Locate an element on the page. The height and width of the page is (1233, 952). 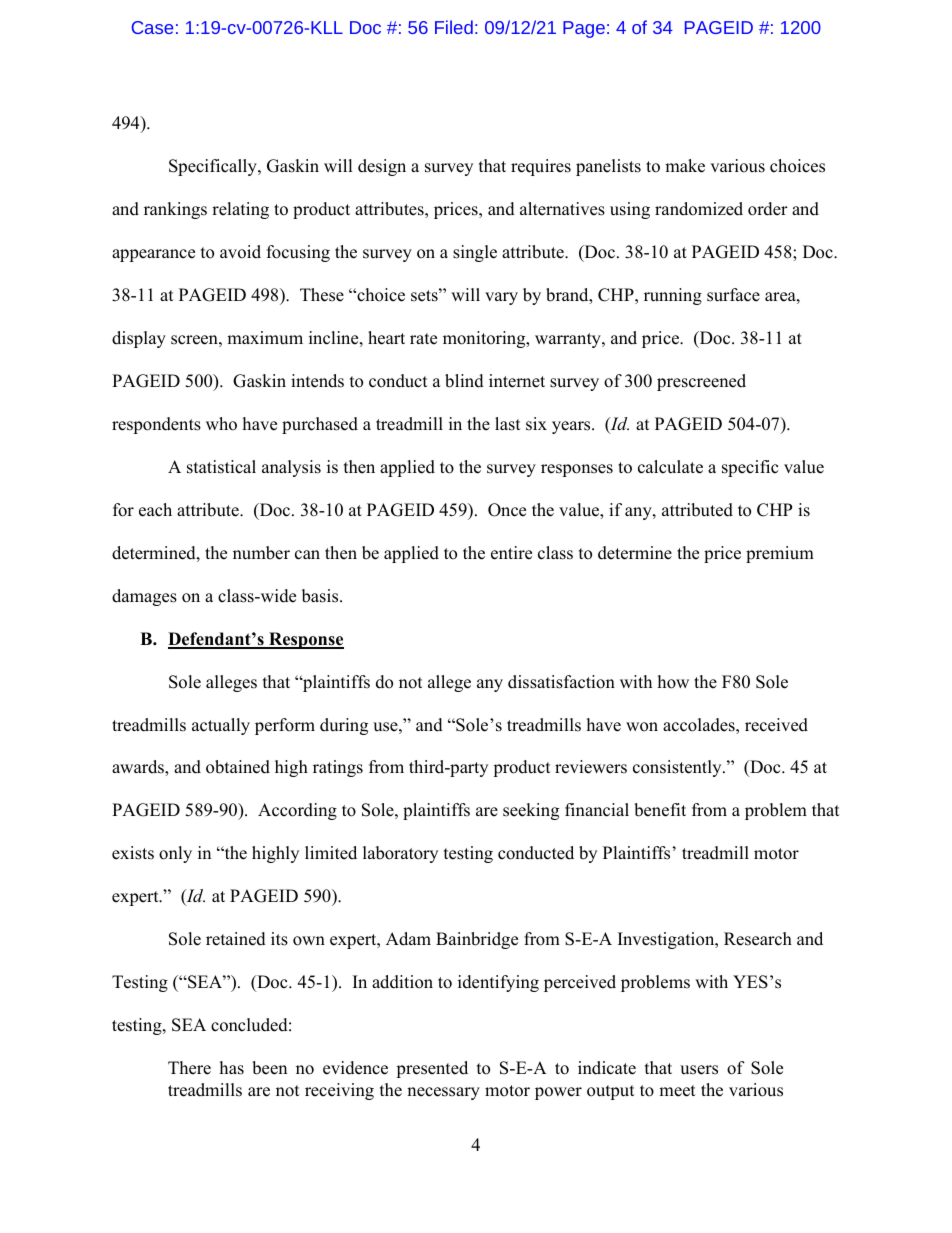
during is located at coordinates (344, 726).
